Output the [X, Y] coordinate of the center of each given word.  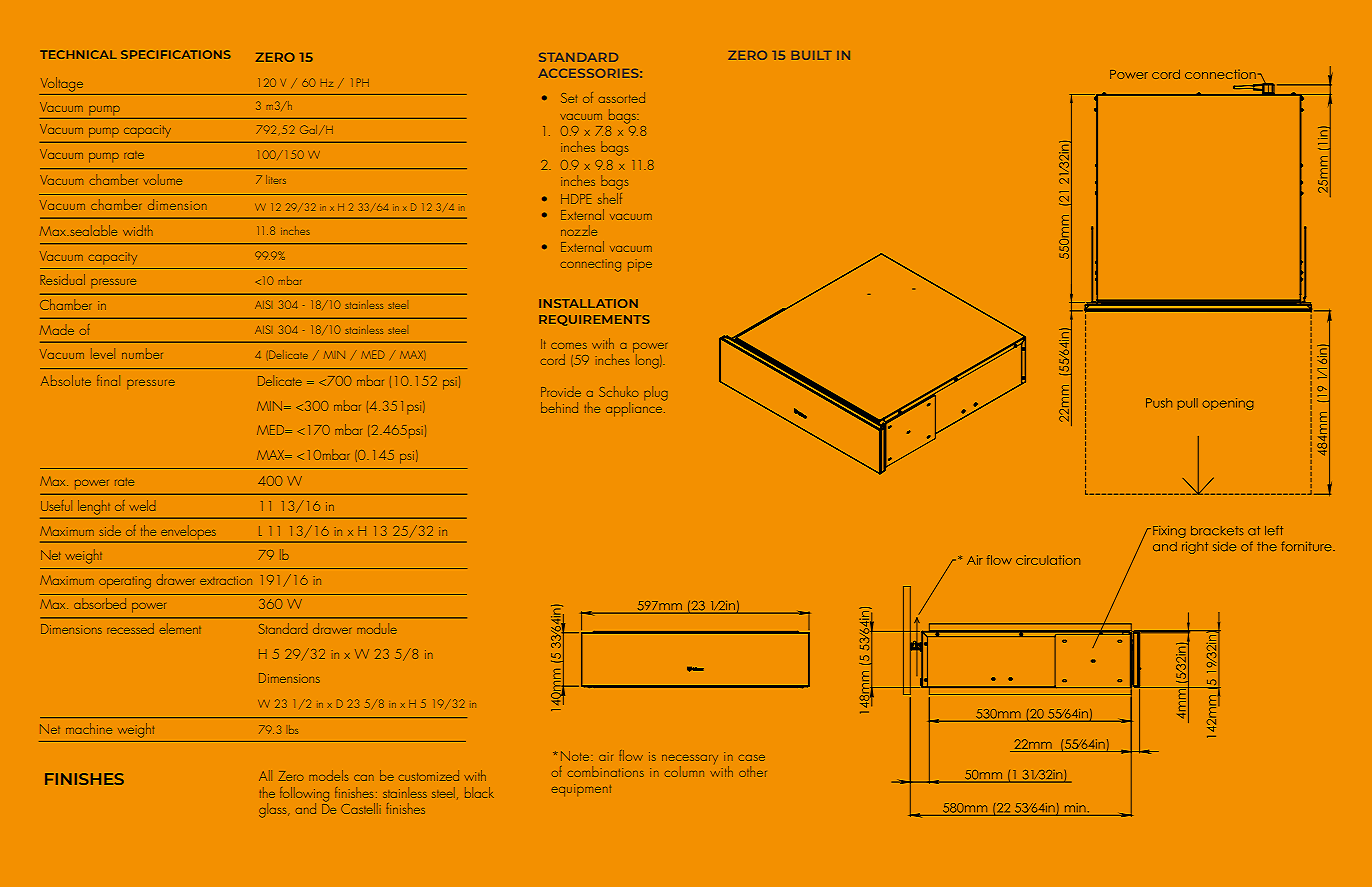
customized [429, 775]
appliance [635, 408]
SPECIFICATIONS [176, 54]
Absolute [66, 380]
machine [89, 728]
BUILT [812, 55]
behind [559, 407]
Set [569, 98]
